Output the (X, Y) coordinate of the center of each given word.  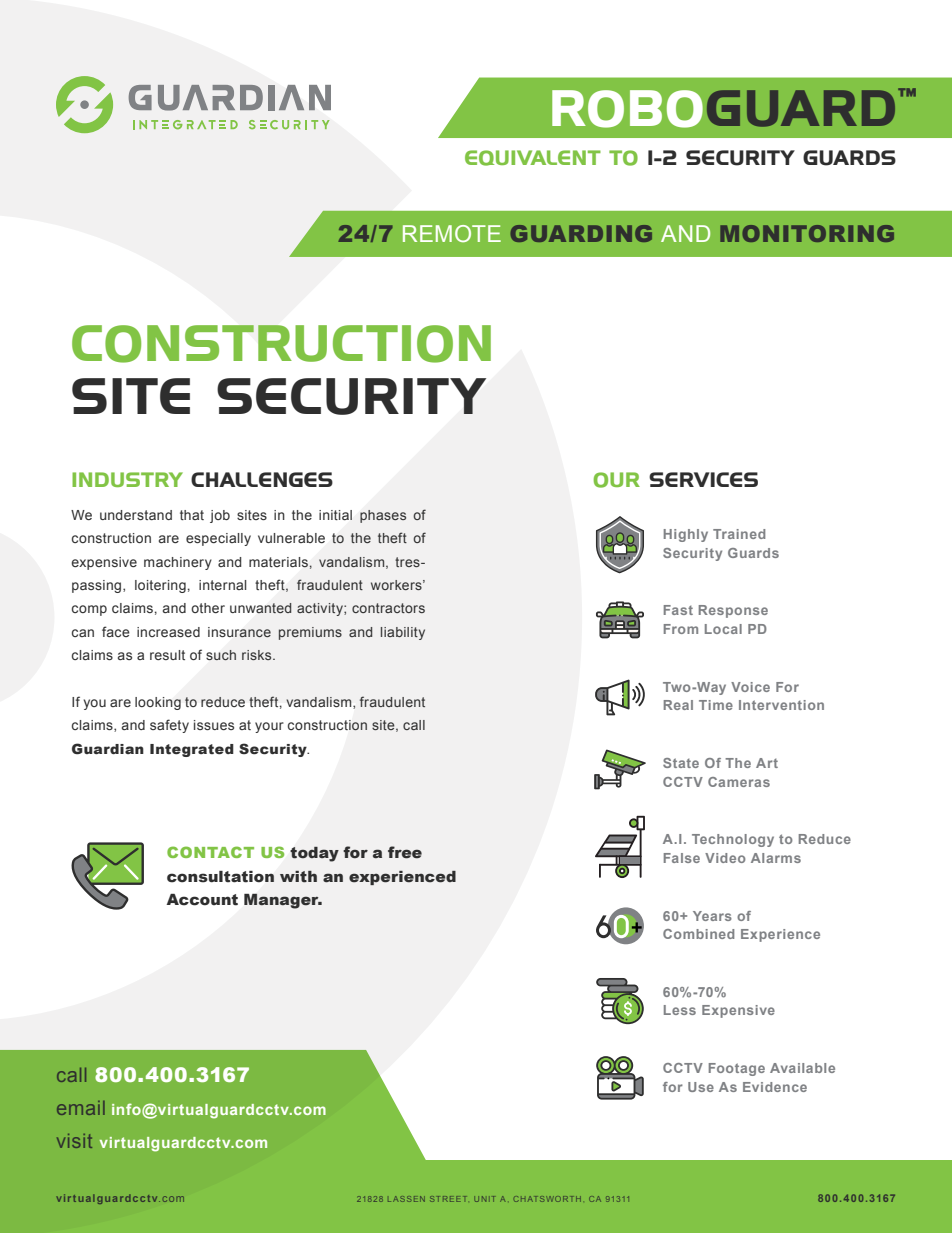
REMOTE (452, 233)
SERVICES (703, 479)
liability (403, 633)
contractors (388, 608)
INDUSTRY (127, 479)
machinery (178, 563)
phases (383, 516)
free (405, 852)
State (681, 763)
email (81, 1108)
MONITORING (807, 233)
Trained (739, 534)
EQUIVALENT (533, 158)
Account (202, 900)
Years (712, 916)
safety (169, 726)
